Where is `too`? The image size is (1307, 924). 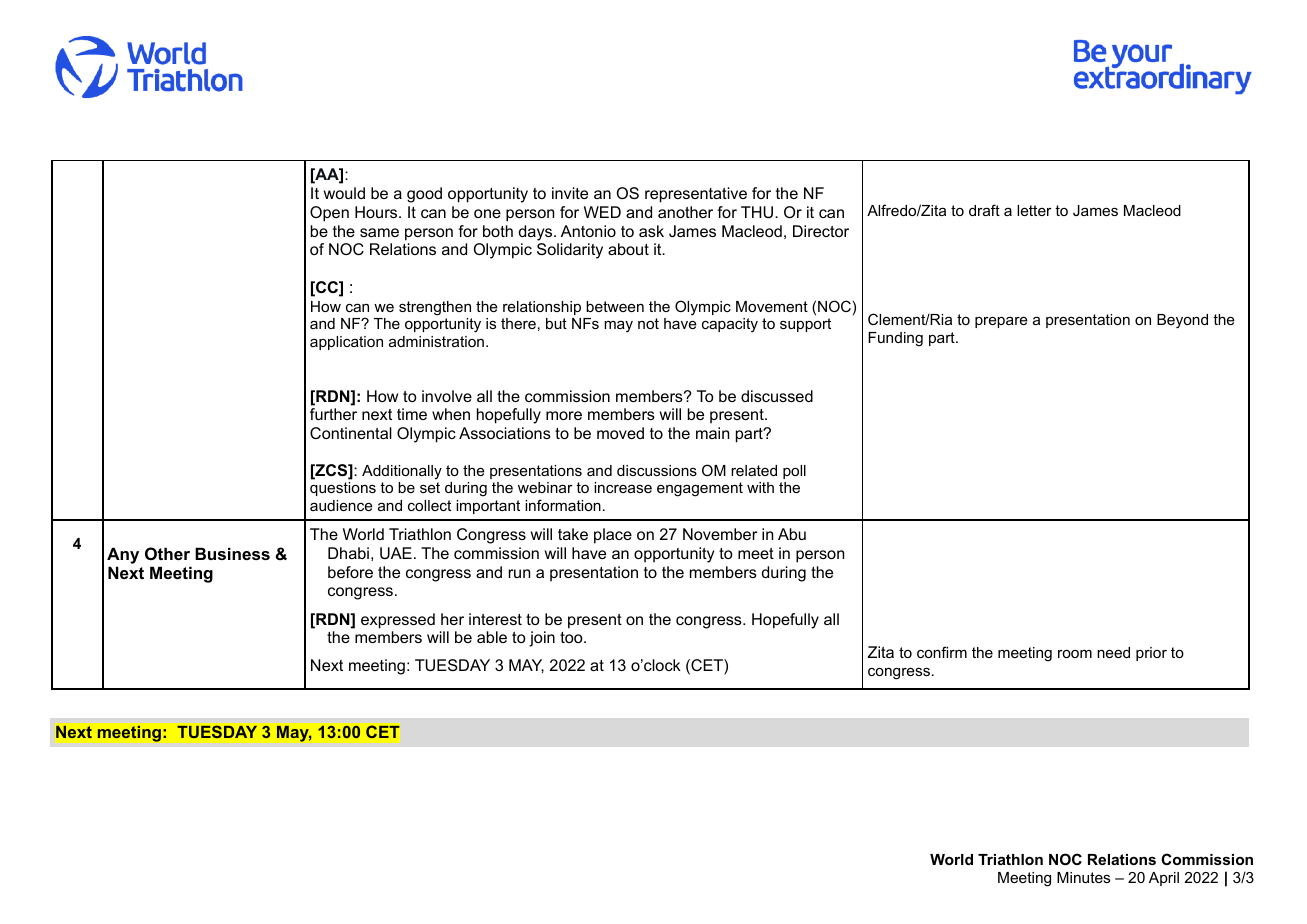
too is located at coordinates (572, 637).
